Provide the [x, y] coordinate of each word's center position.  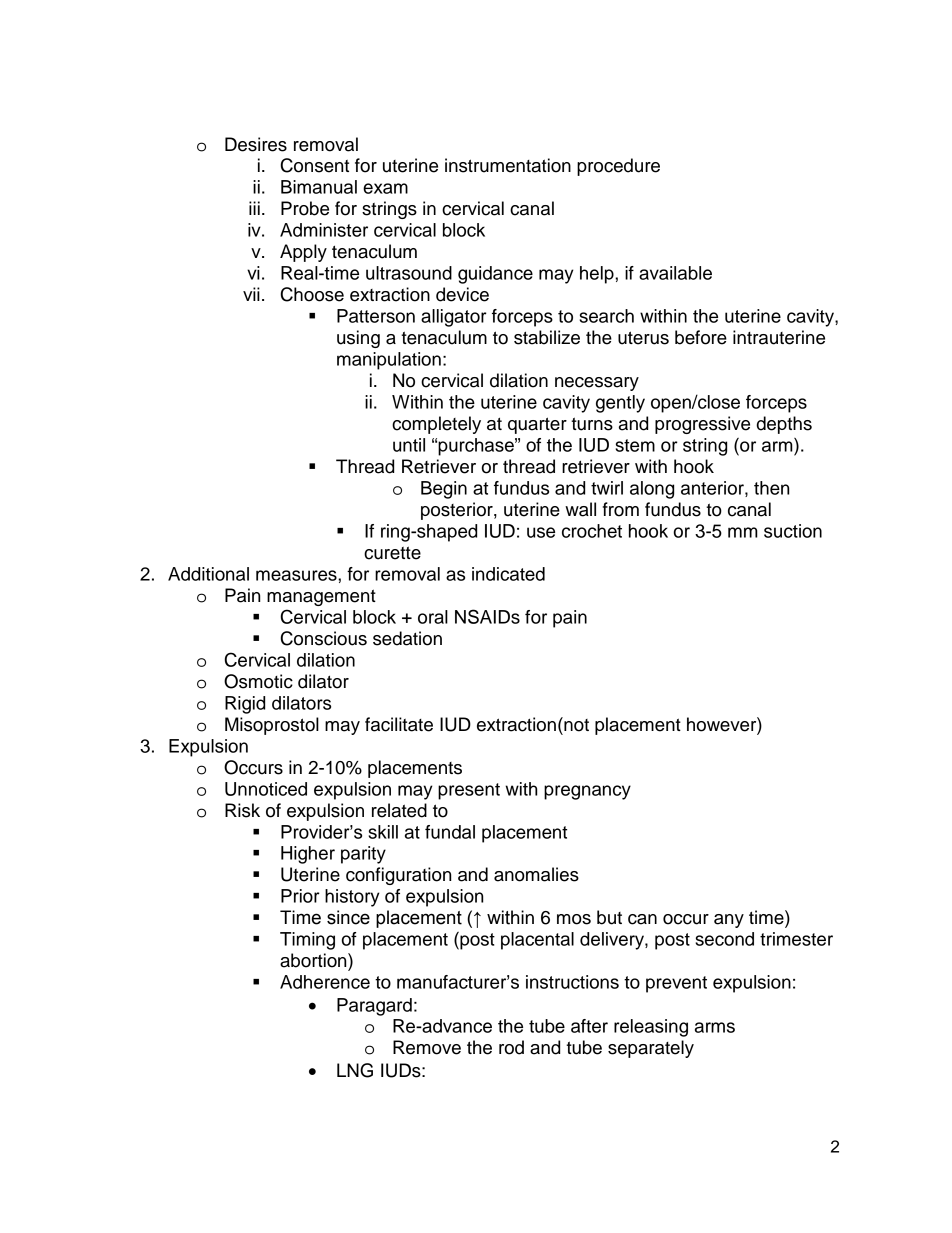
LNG [355, 1070]
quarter [537, 425]
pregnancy [587, 792]
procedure [618, 167]
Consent [315, 165]
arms [715, 1027]
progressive [702, 425]
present [469, 791]
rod [511, 1047]
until [409, 445]
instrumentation [508, 165]
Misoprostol [272, 726]
